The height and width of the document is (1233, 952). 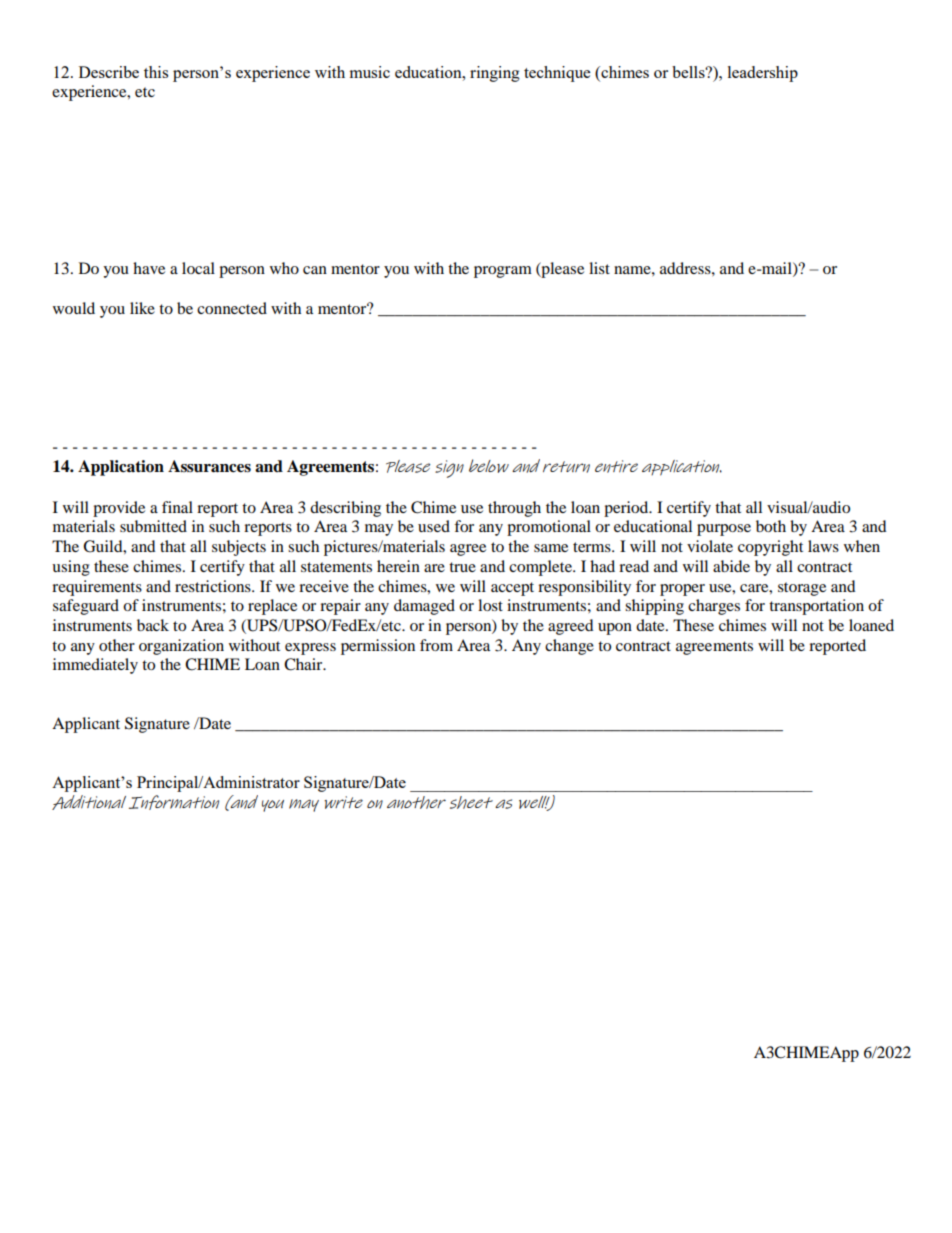 I want to click on organization, so click(x=181, y=647).
